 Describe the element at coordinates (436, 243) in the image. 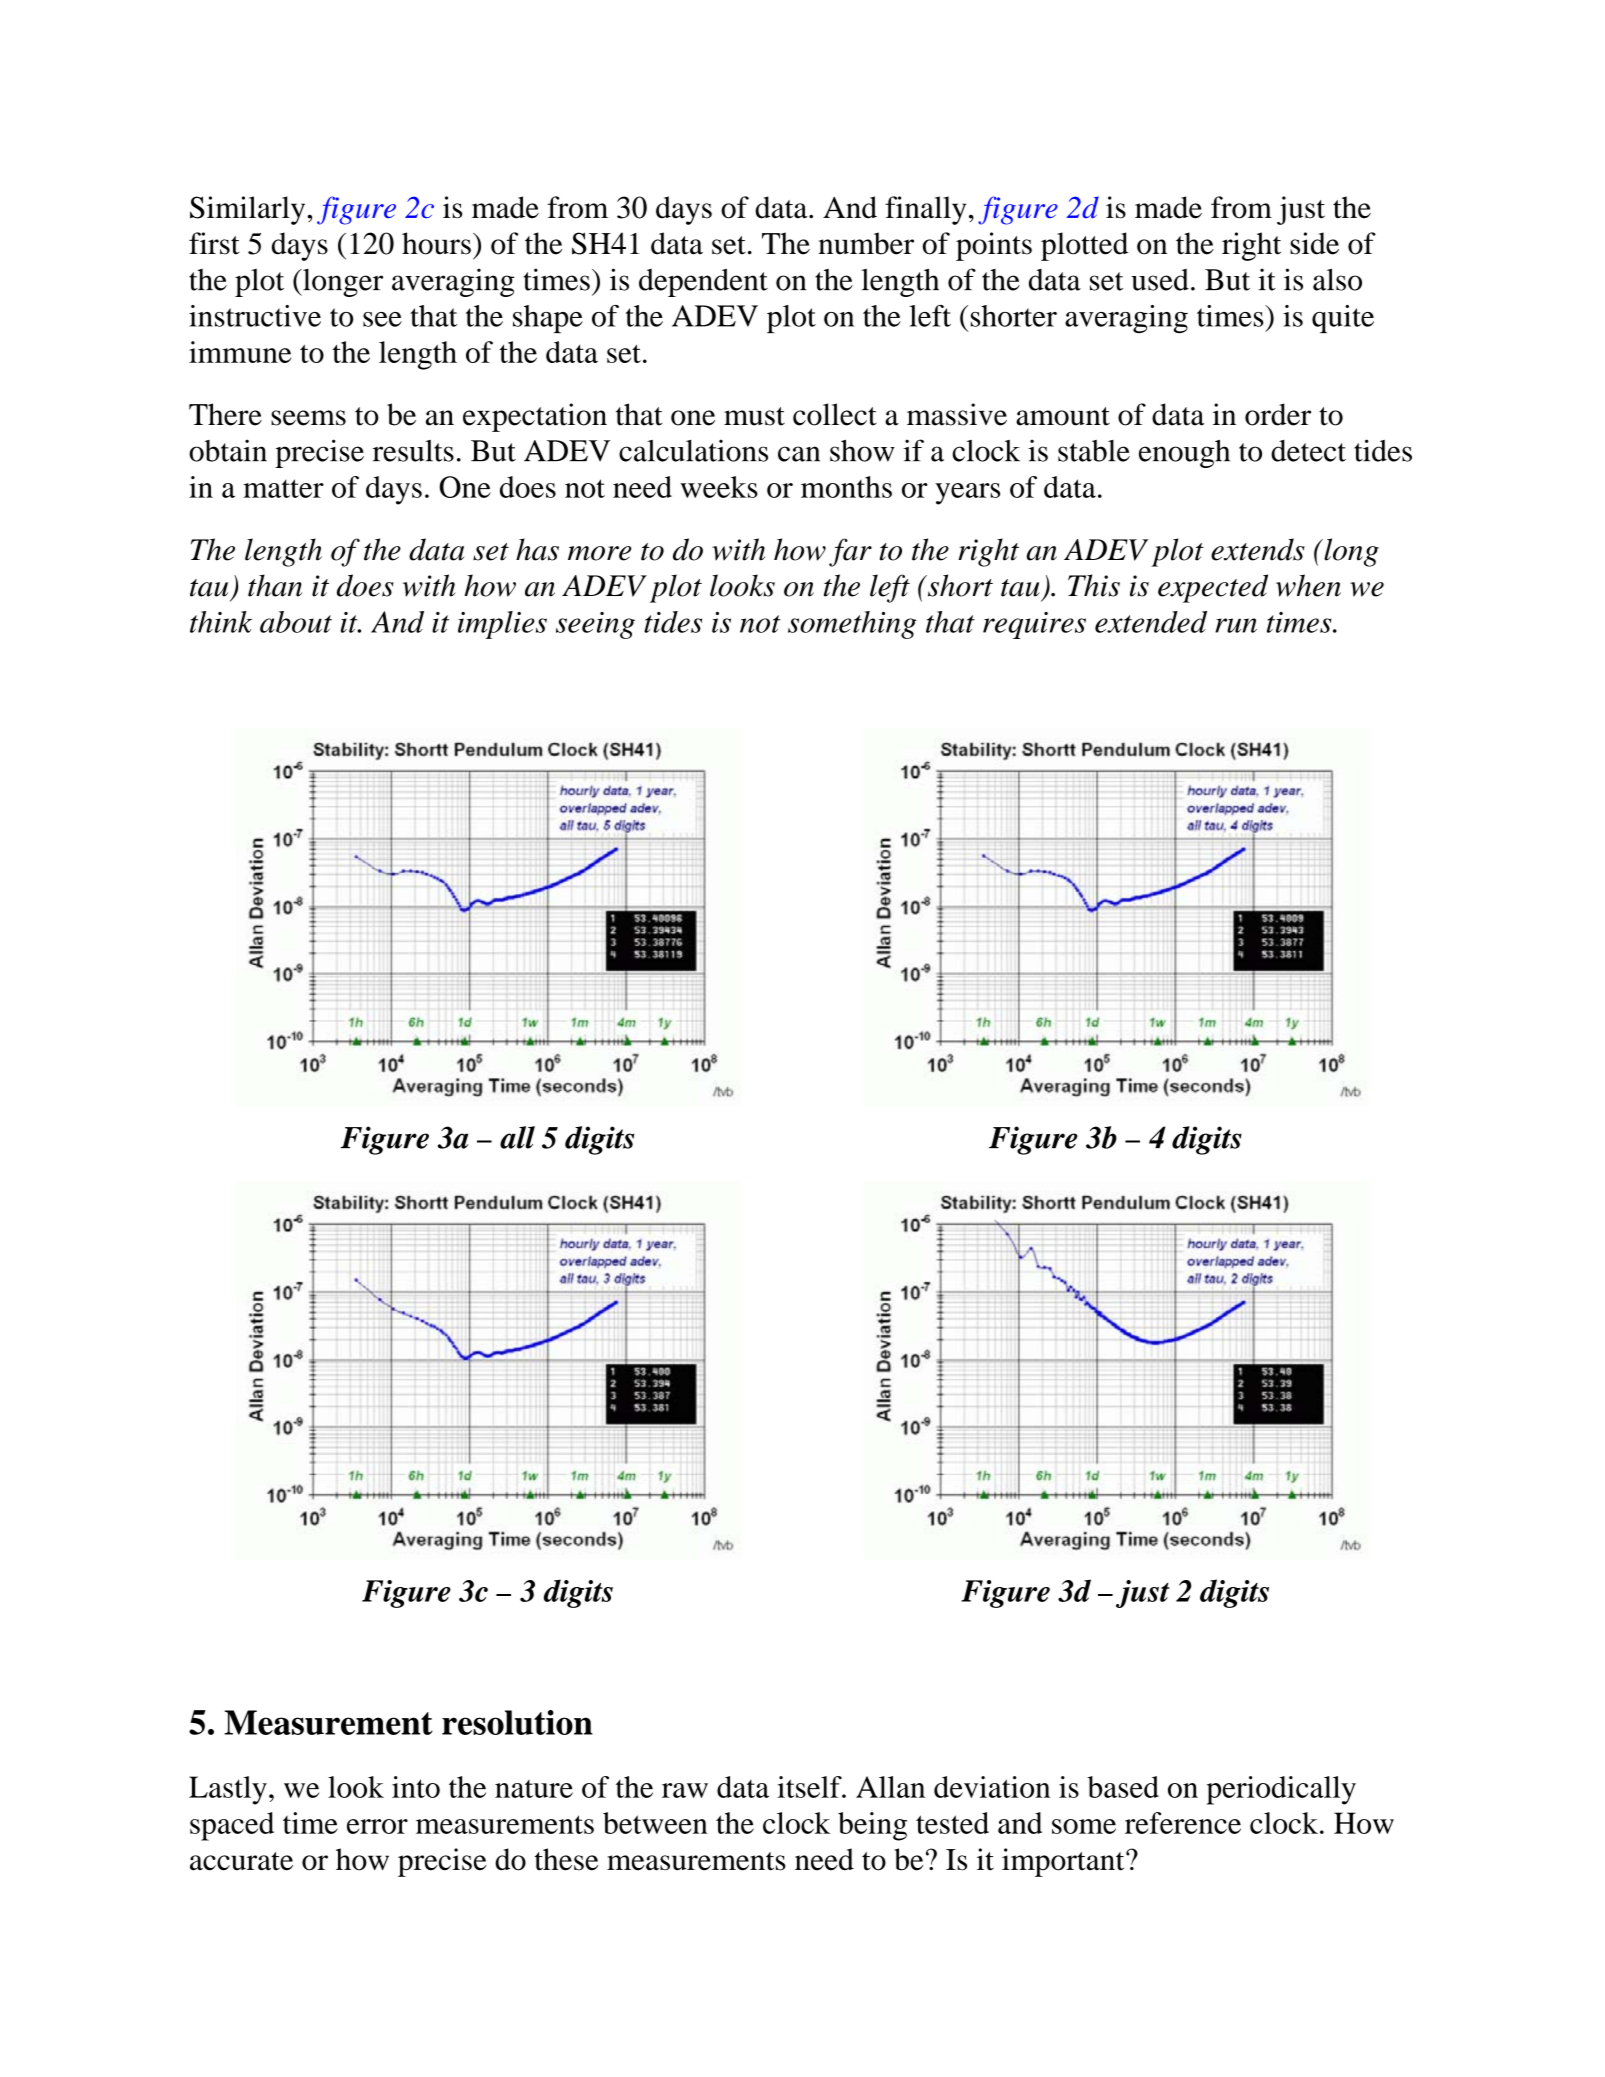

I see `hours` at that location.
